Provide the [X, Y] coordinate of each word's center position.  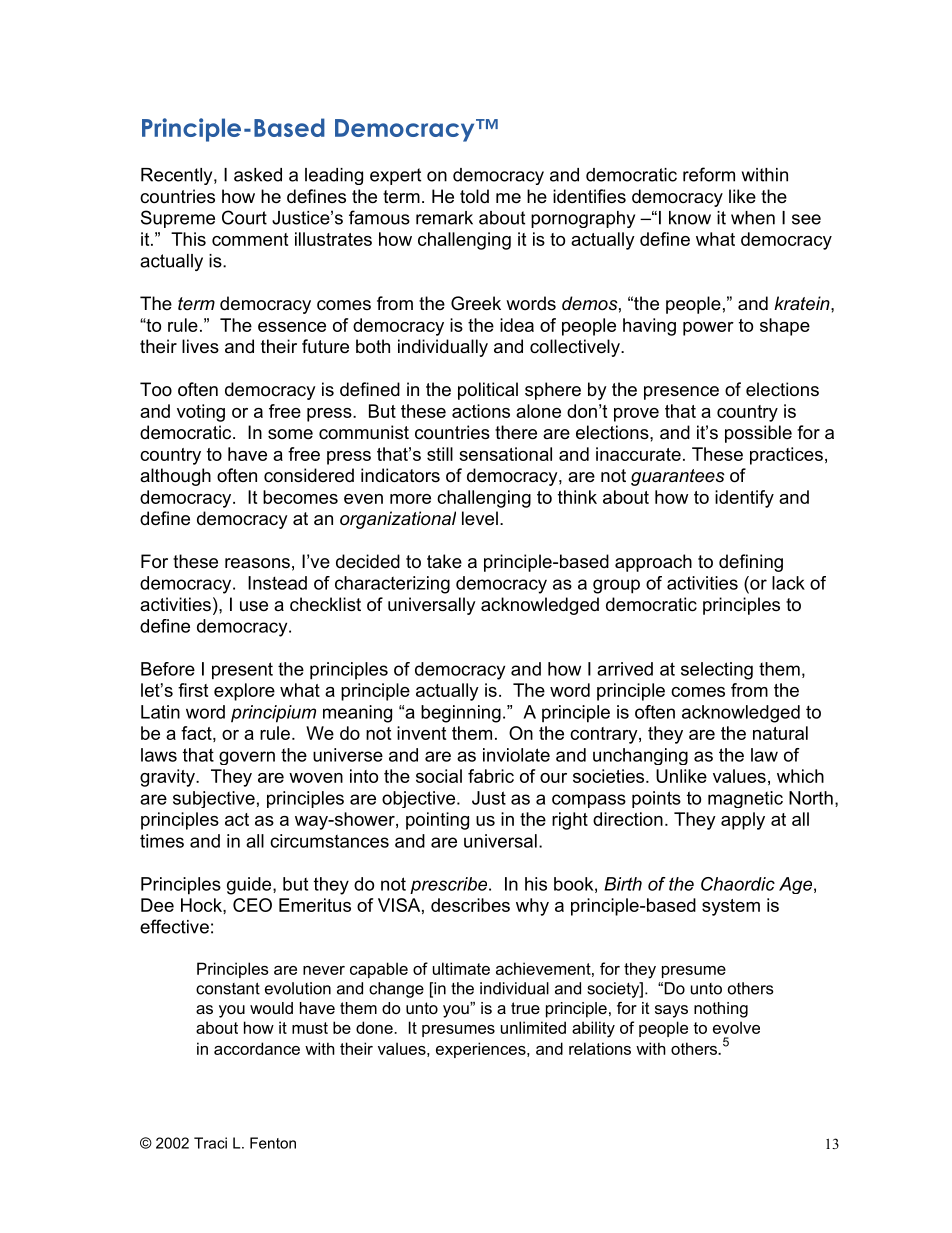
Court [244, 217]
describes [470, 905]
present [242, 671]
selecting [717, 671]
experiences [482, 1050]
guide [250, 886]
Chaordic [738, 884]
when [753, 218]
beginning [461, 714]
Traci [210, 1143]
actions [481, 411]
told [474, 196]
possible [758, 434]
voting [201, 413]
